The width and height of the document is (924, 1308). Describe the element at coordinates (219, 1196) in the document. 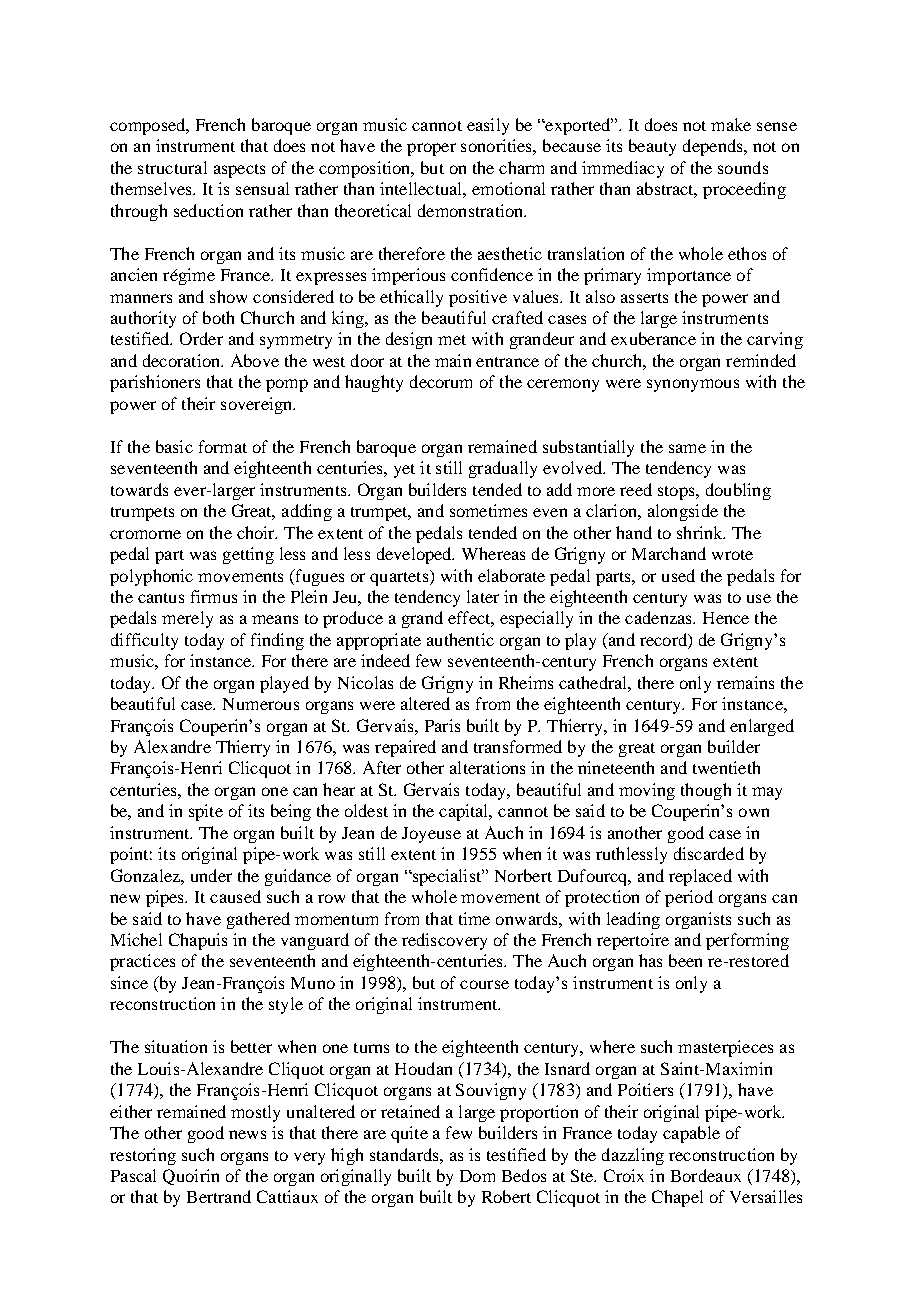

I see `Bertrand` at that location.
